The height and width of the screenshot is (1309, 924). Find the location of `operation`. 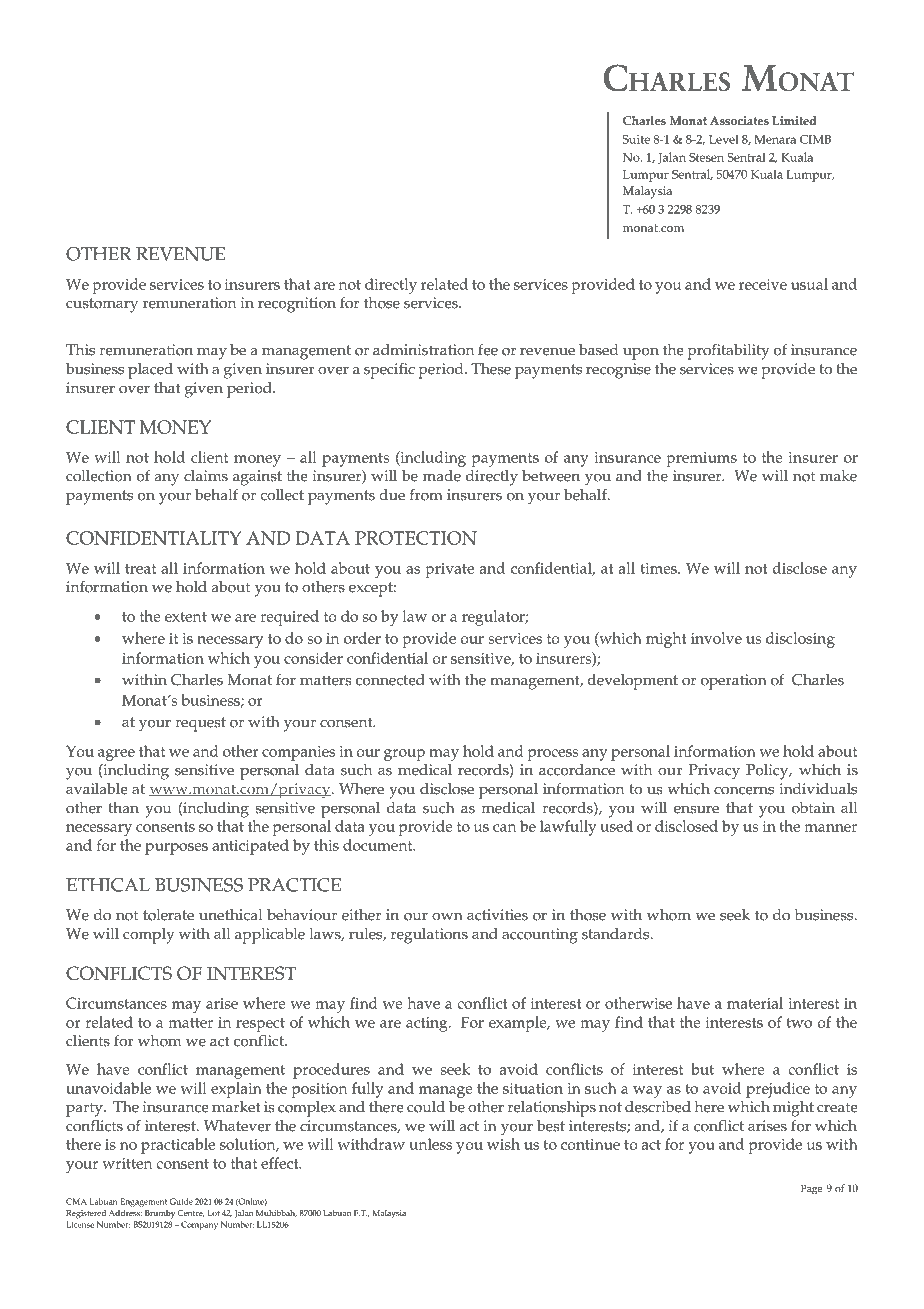

operation is located at coordinates (734, 682).
